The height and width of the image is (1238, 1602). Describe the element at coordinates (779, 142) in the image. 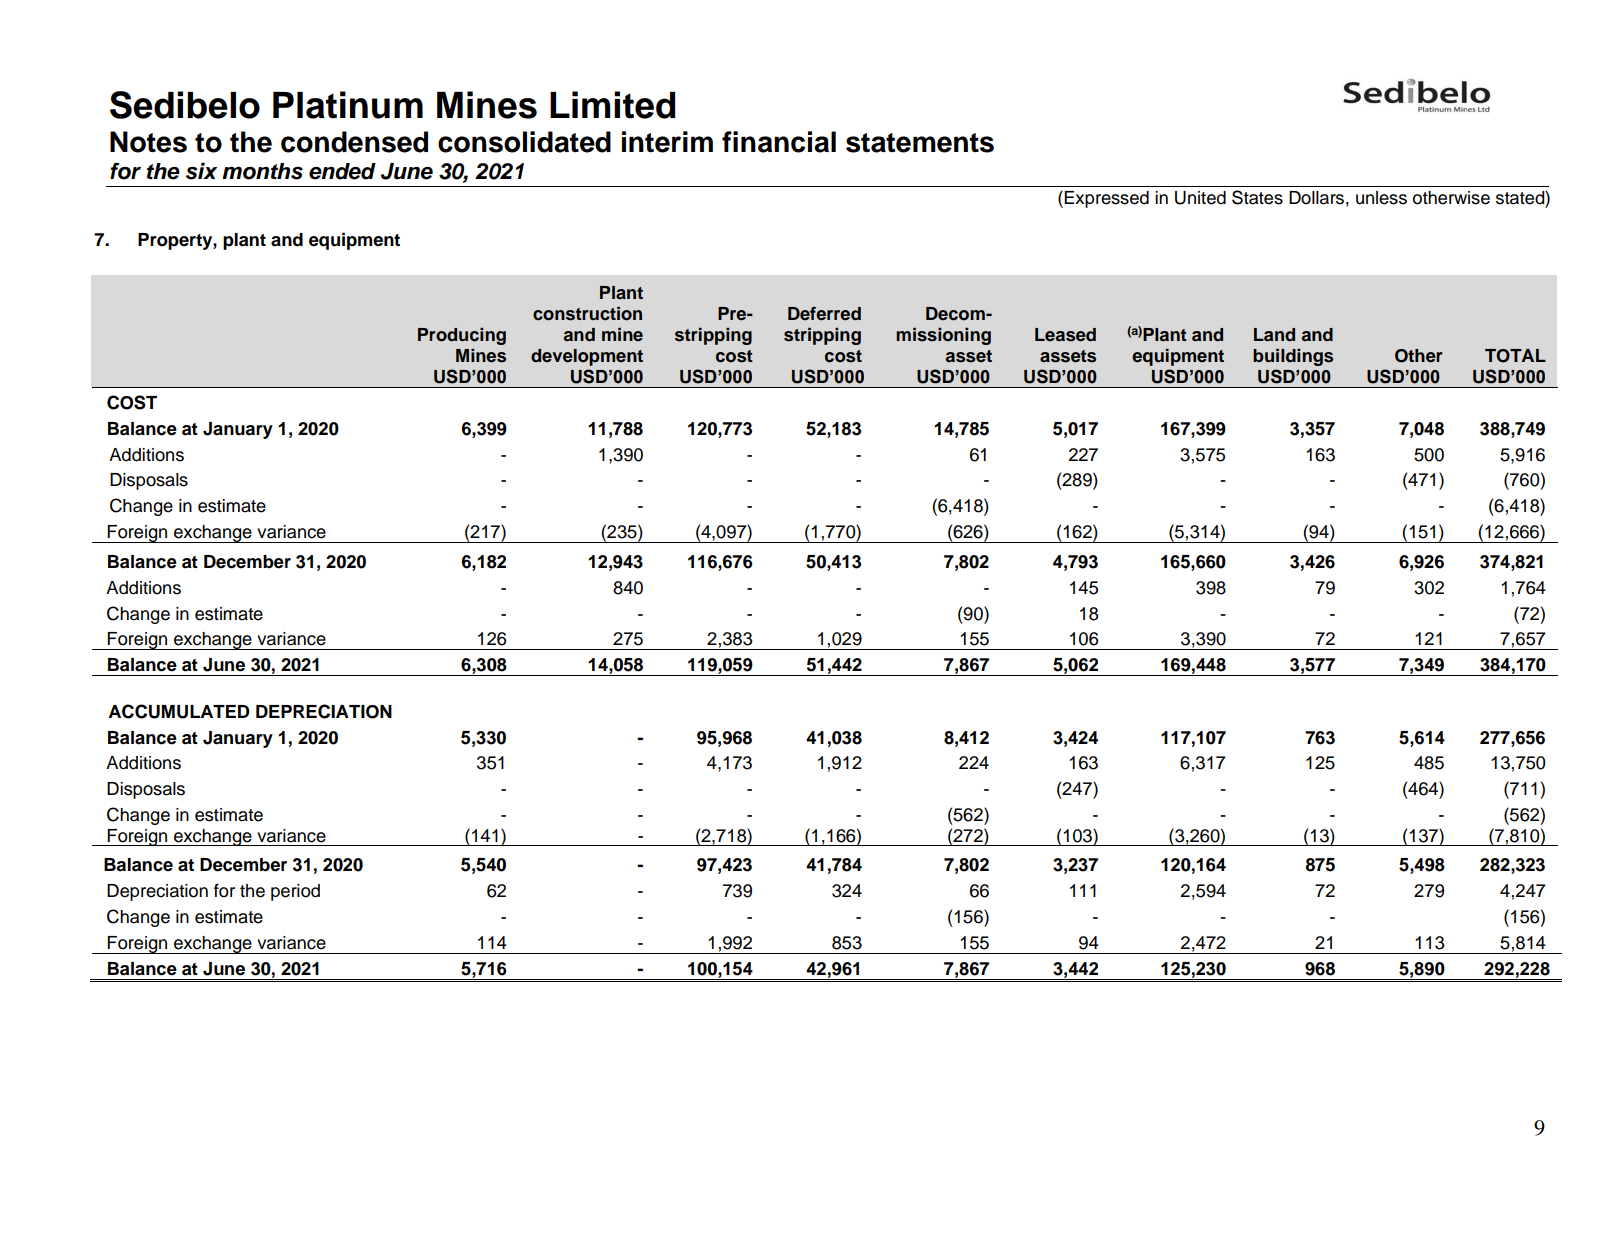

I see `financial` at that location.
